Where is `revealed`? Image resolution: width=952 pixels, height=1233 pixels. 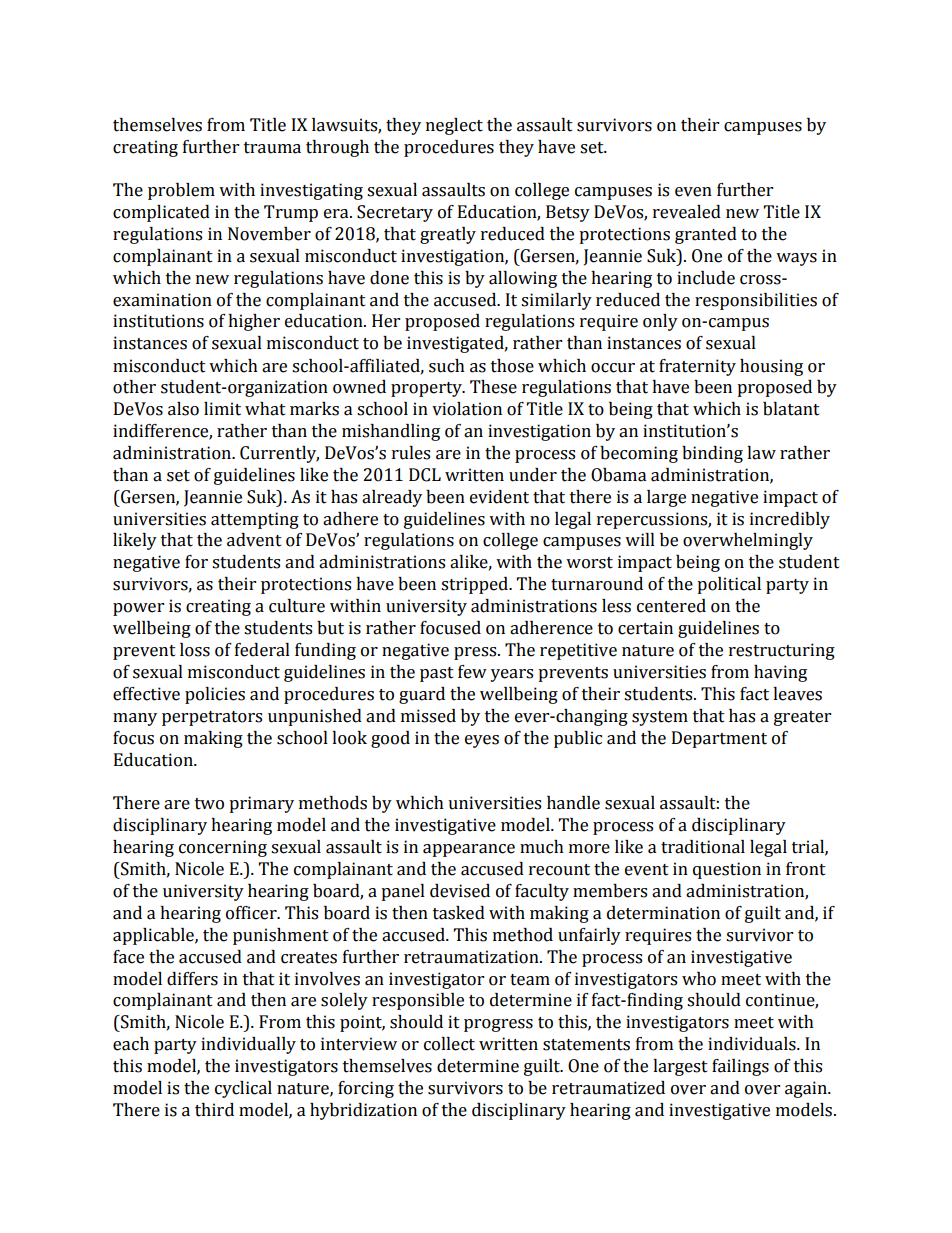 revealed is located at coordinates (687, 212).
